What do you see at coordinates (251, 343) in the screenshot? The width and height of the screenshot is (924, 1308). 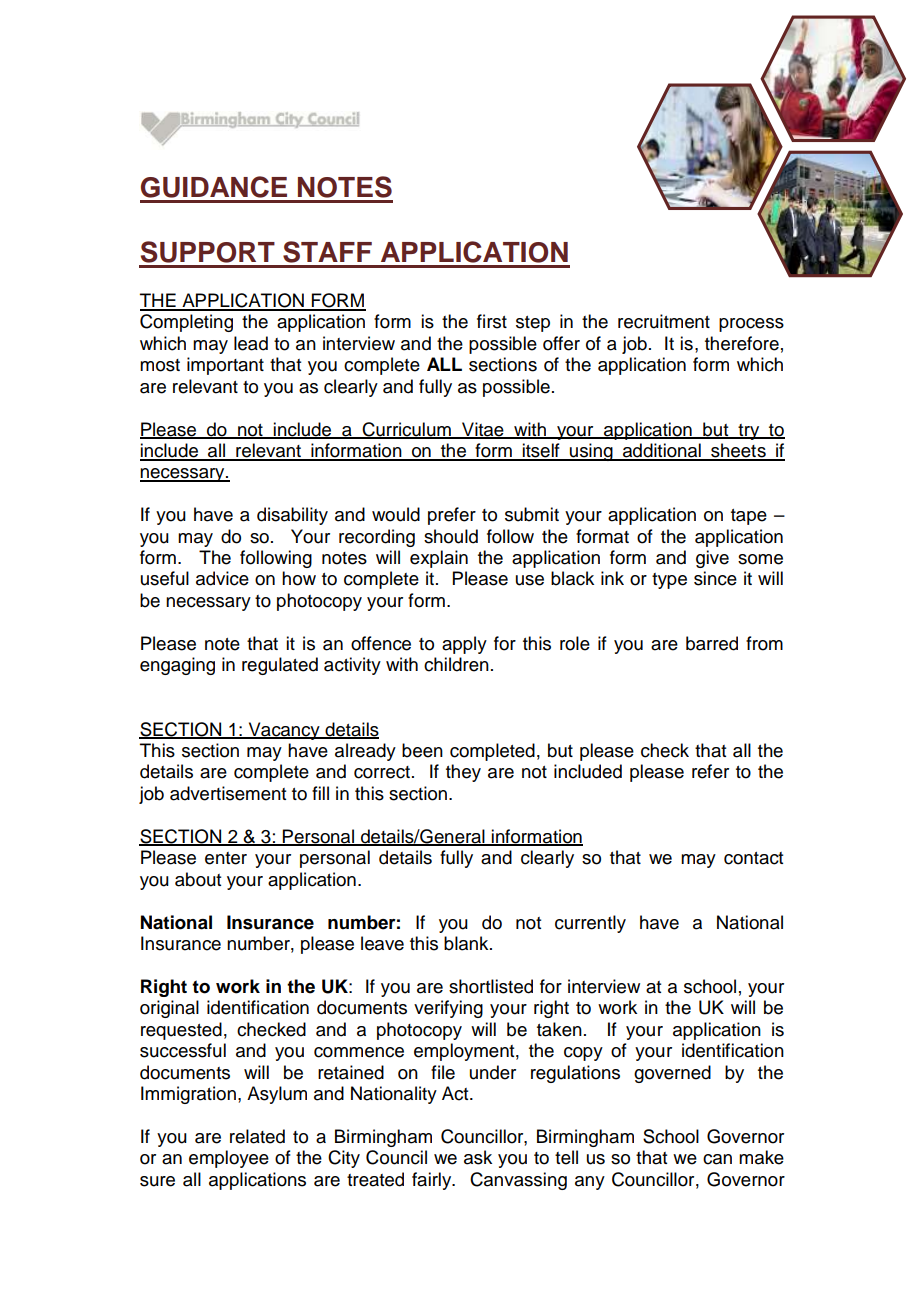 I see `lead` at bounding box center [251, 343].
